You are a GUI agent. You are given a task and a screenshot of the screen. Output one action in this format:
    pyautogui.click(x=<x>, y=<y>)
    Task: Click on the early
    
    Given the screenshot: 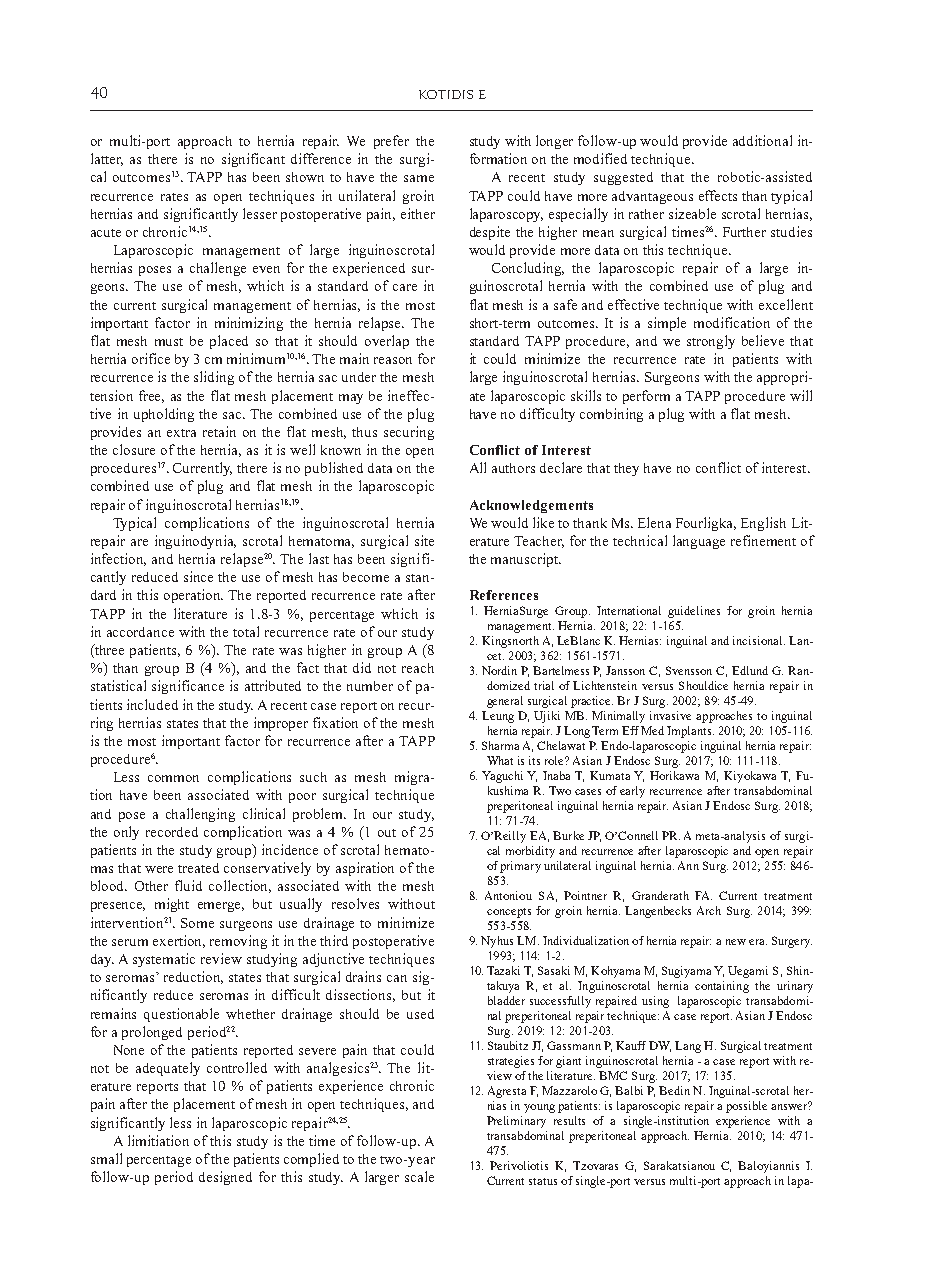 What is the action you would take?
    pyautogui.click(x=632, y=792)
